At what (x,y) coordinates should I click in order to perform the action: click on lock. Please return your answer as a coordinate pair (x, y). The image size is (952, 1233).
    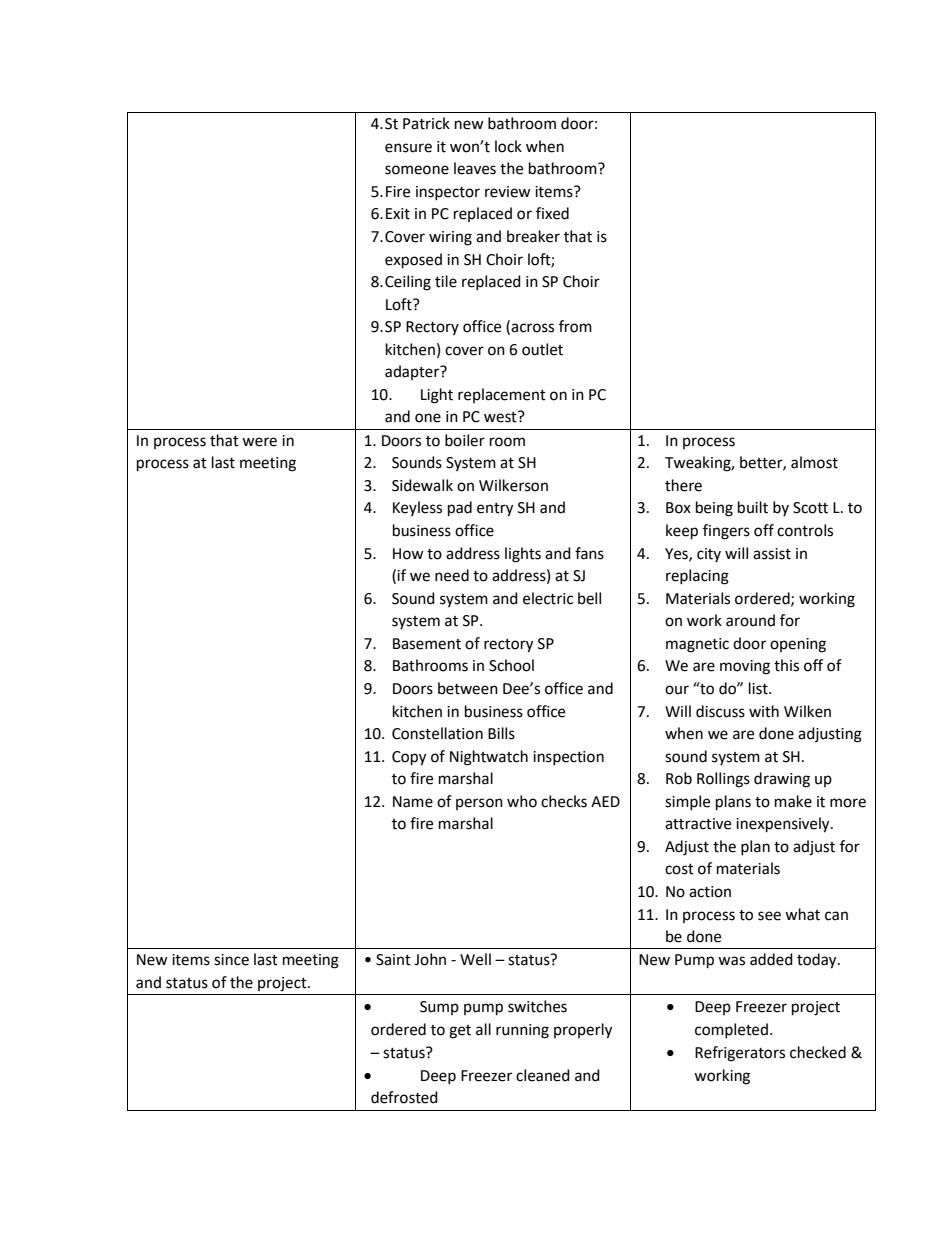
    Looking at the image, I should click on (508, 146).
